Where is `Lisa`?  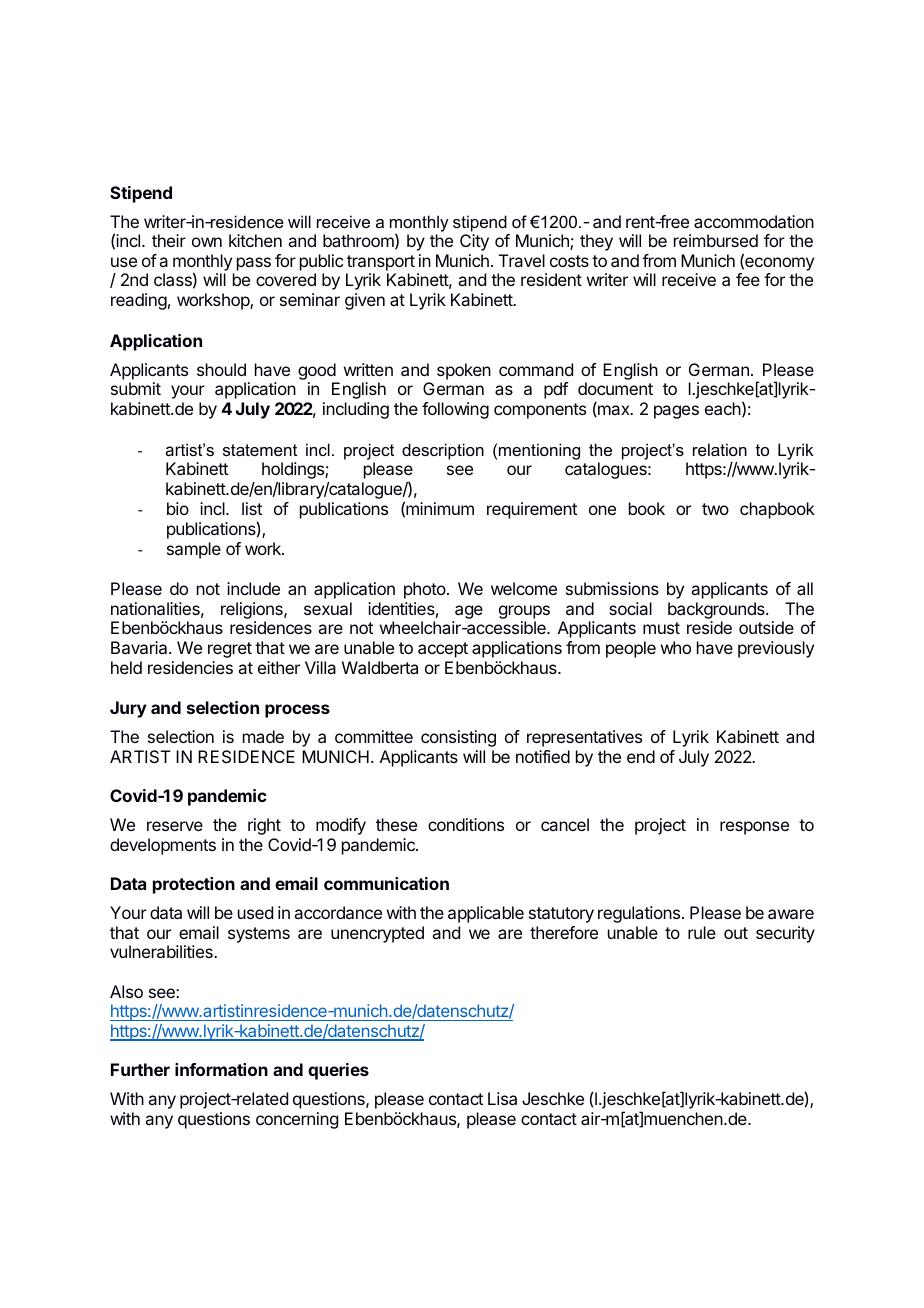
Lisa is located at coordinates (502, 1098).
